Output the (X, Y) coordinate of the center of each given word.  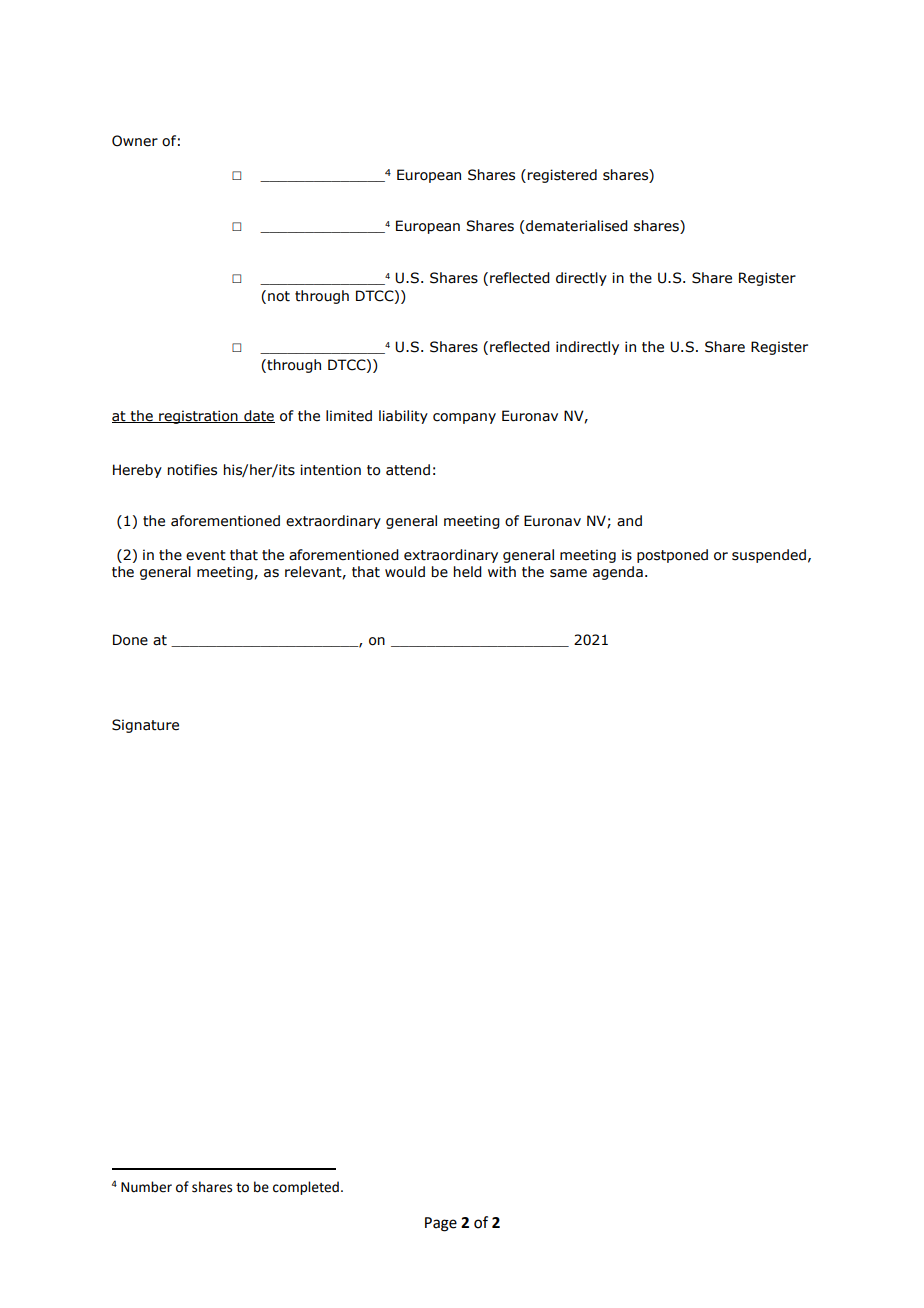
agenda (618, 573)
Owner (135, 141)
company (464, 418)
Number (146, 1187)
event (206, 555)
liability (403, 417)
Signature (145, 726)
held (468, 572)
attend (408, 470)
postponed (672, 556)
